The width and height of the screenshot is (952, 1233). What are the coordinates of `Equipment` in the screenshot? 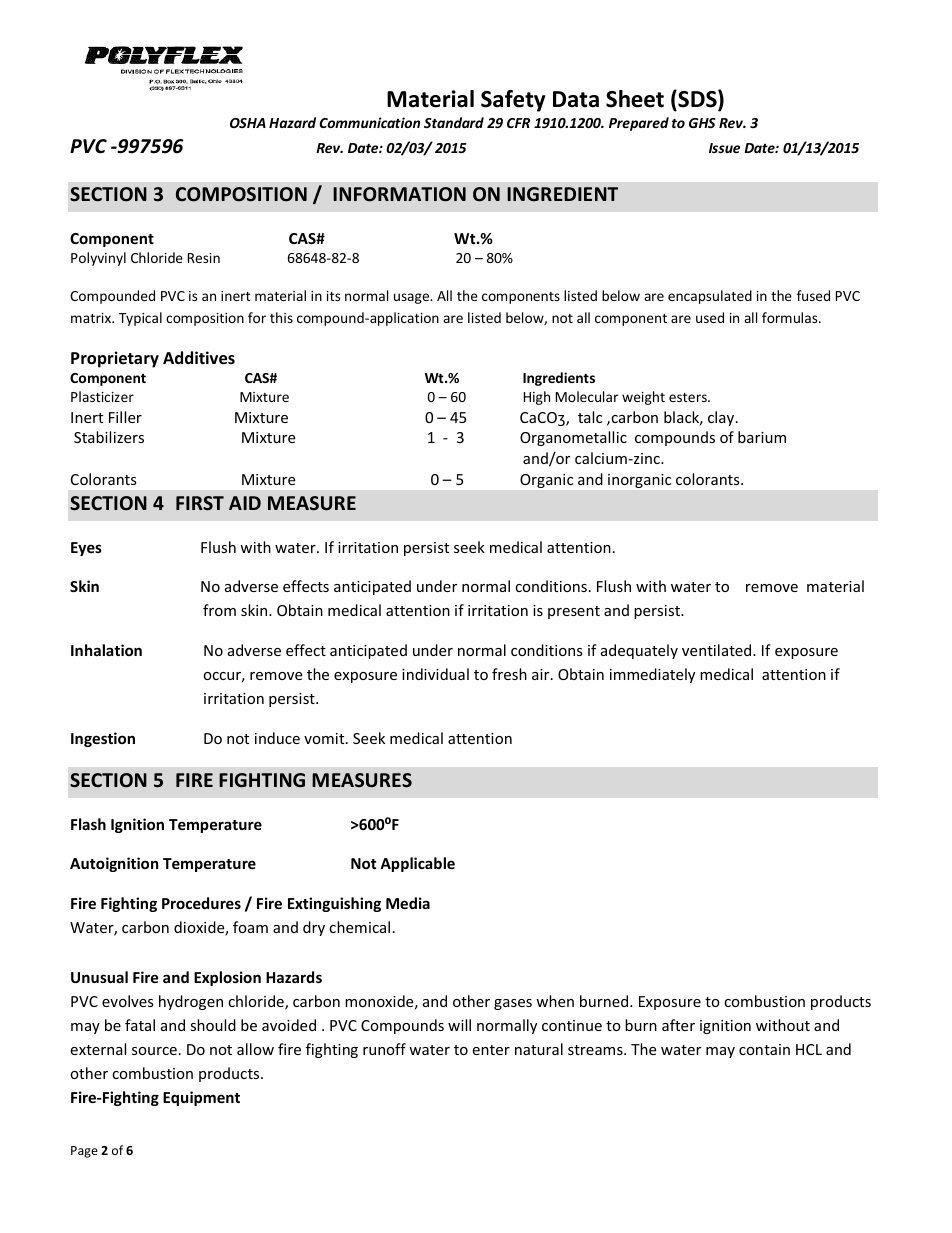 It's located at (201, 1098).
